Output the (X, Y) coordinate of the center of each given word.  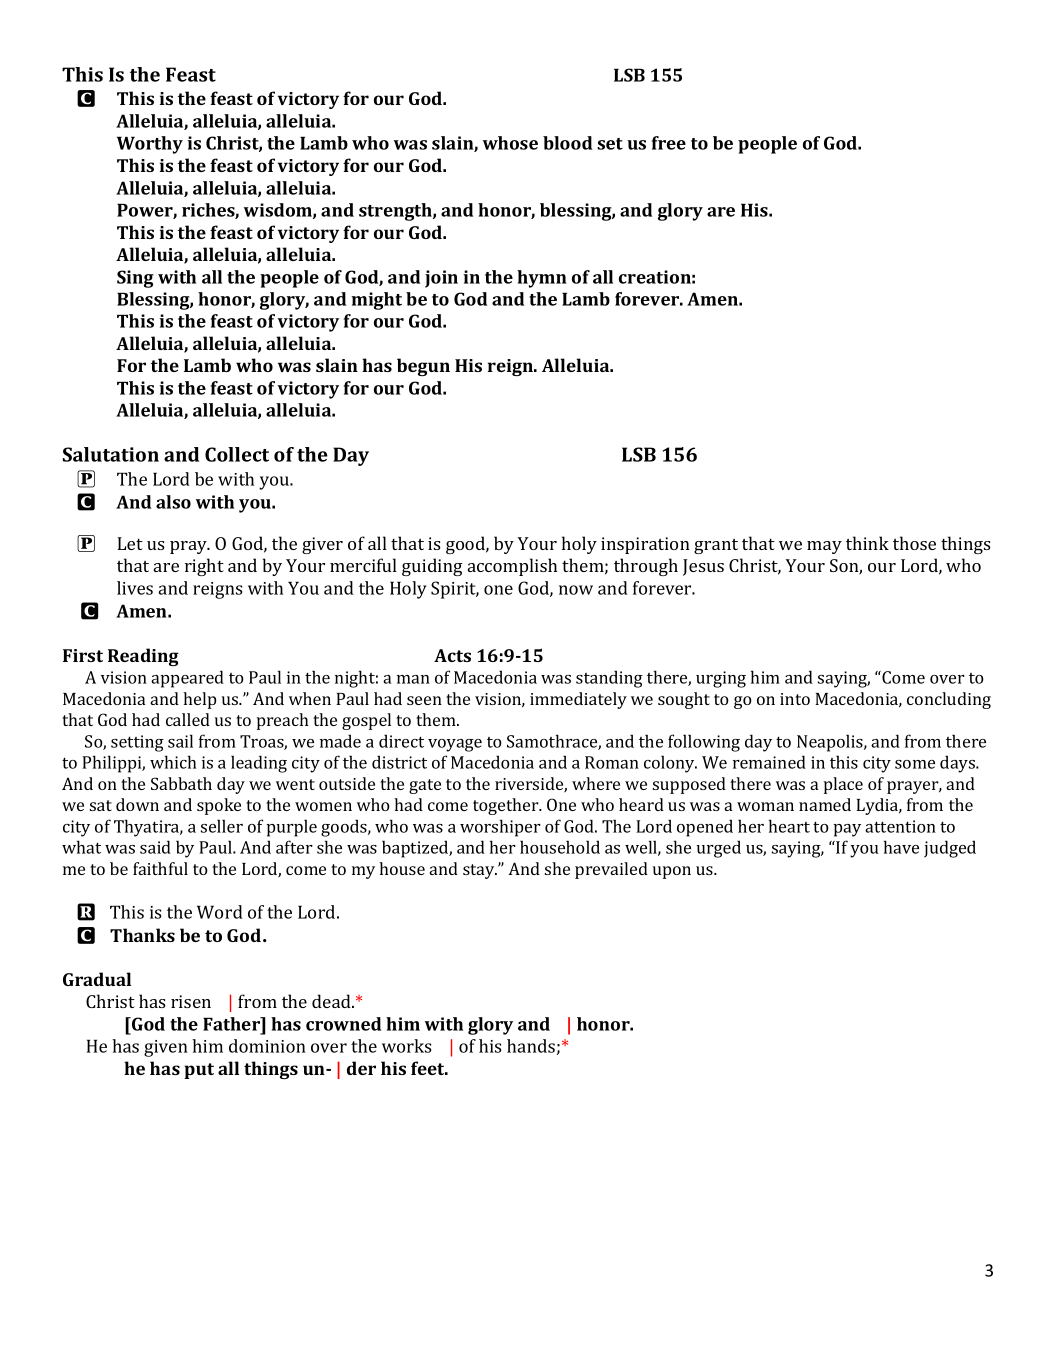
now (576, 590)
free (669, 143)
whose (510, 143)
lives (135, 588)
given (166, 1048)
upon (672, 872)
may (824, 547)
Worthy (150, 145)
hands (531, 1046)
